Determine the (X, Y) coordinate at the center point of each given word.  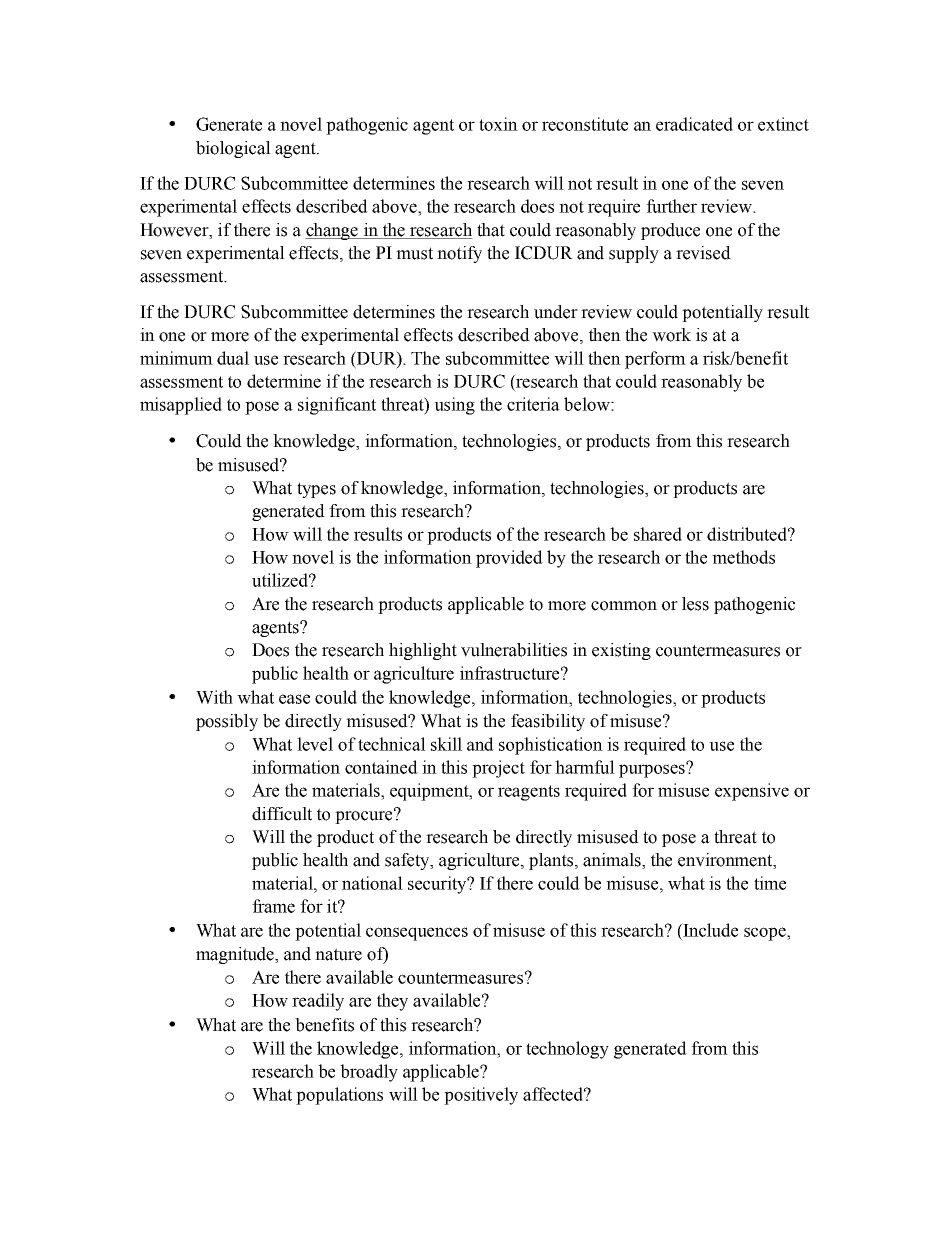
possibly (227, 722)
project (498, 769)
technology (567, 1050)
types (316, 490)
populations (339, 1096)
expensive (752, 792)
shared (658, 534)
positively (481, 1096)
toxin (498, 124)
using (454, 406)
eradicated (694, 124)
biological (233, 149)
